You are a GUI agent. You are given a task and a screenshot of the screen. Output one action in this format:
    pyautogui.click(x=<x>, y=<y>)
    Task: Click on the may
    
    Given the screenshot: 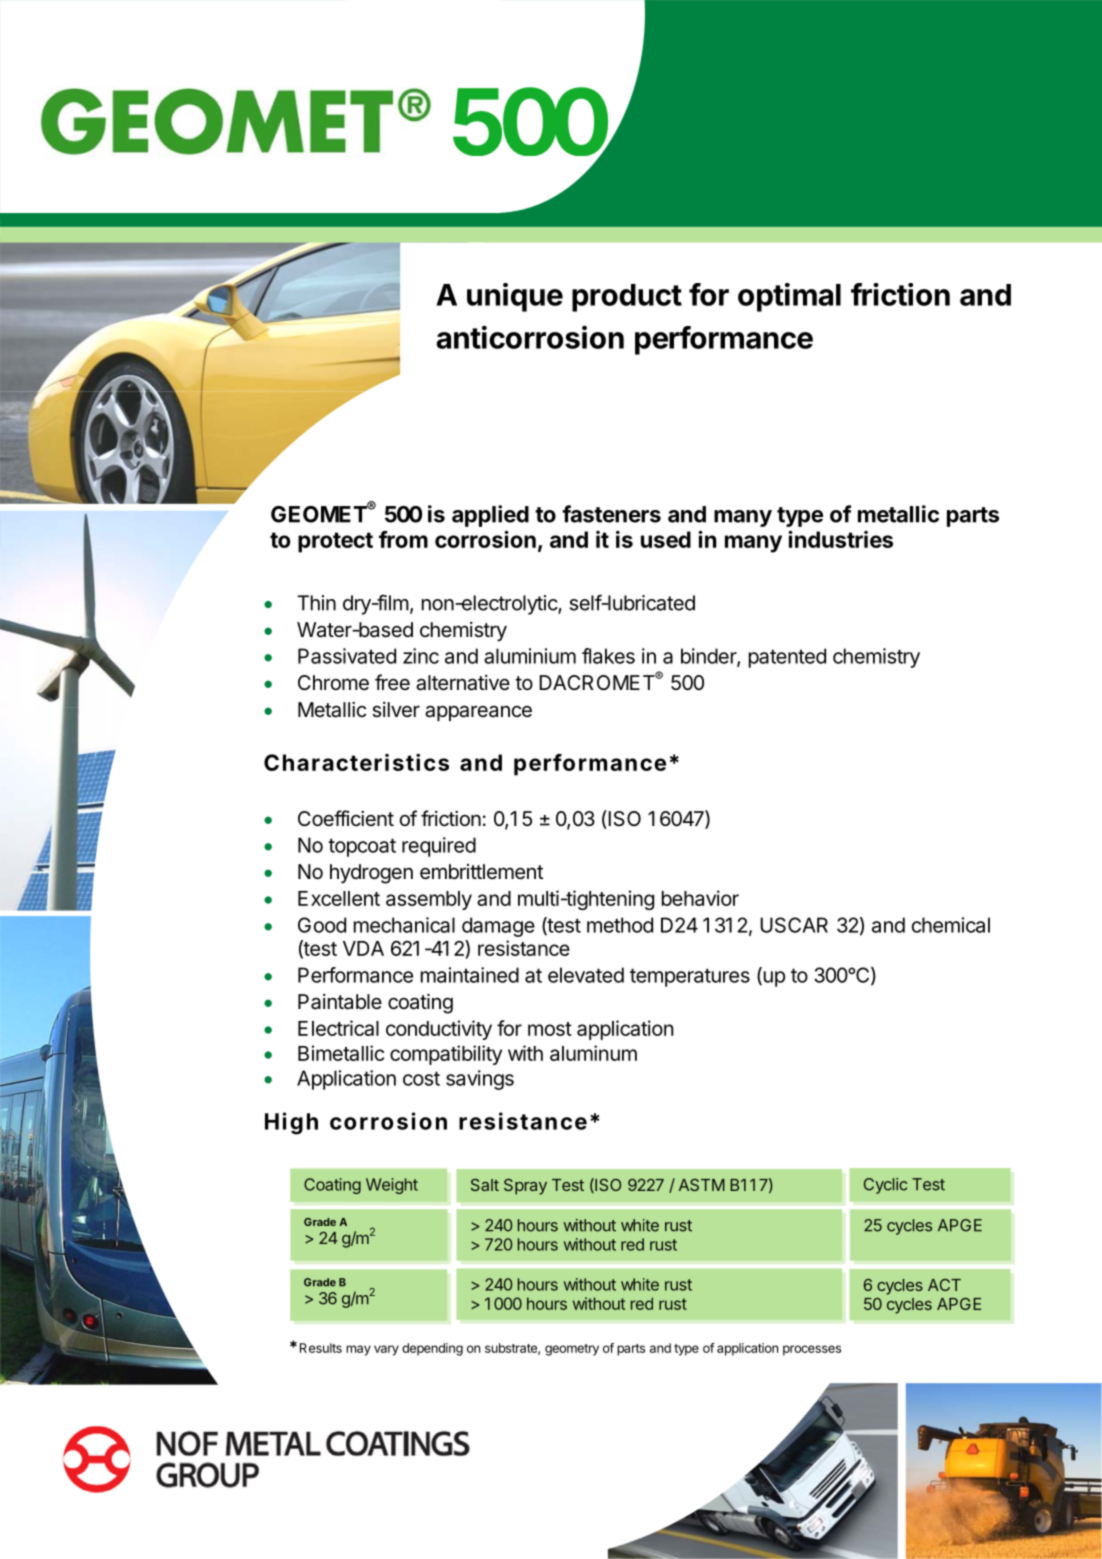 What is the action you would take?
    pyautogui.click(x=358, y=1350)
